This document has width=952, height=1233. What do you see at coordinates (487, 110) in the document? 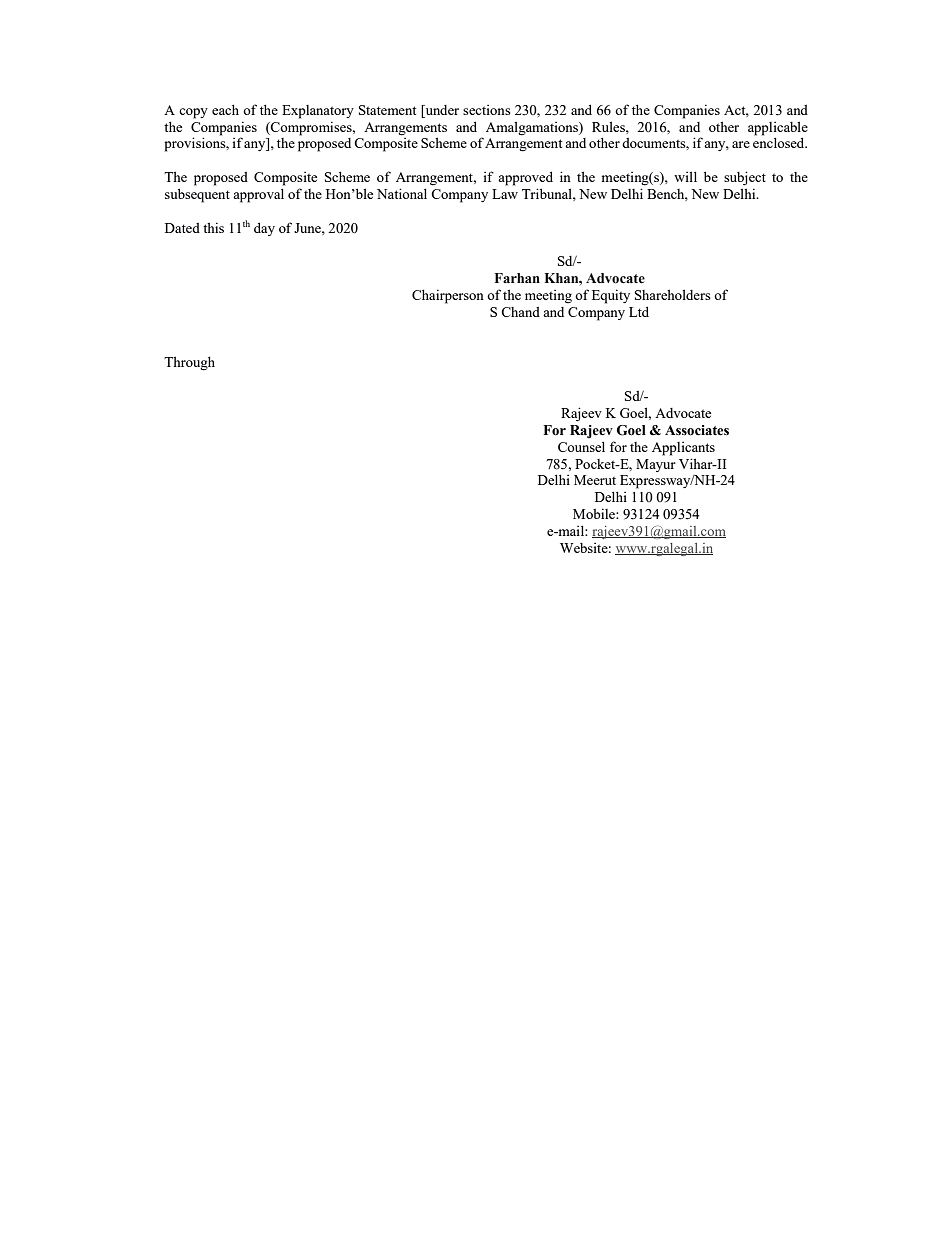
I see `sections` at bounding box center [487, 110].
